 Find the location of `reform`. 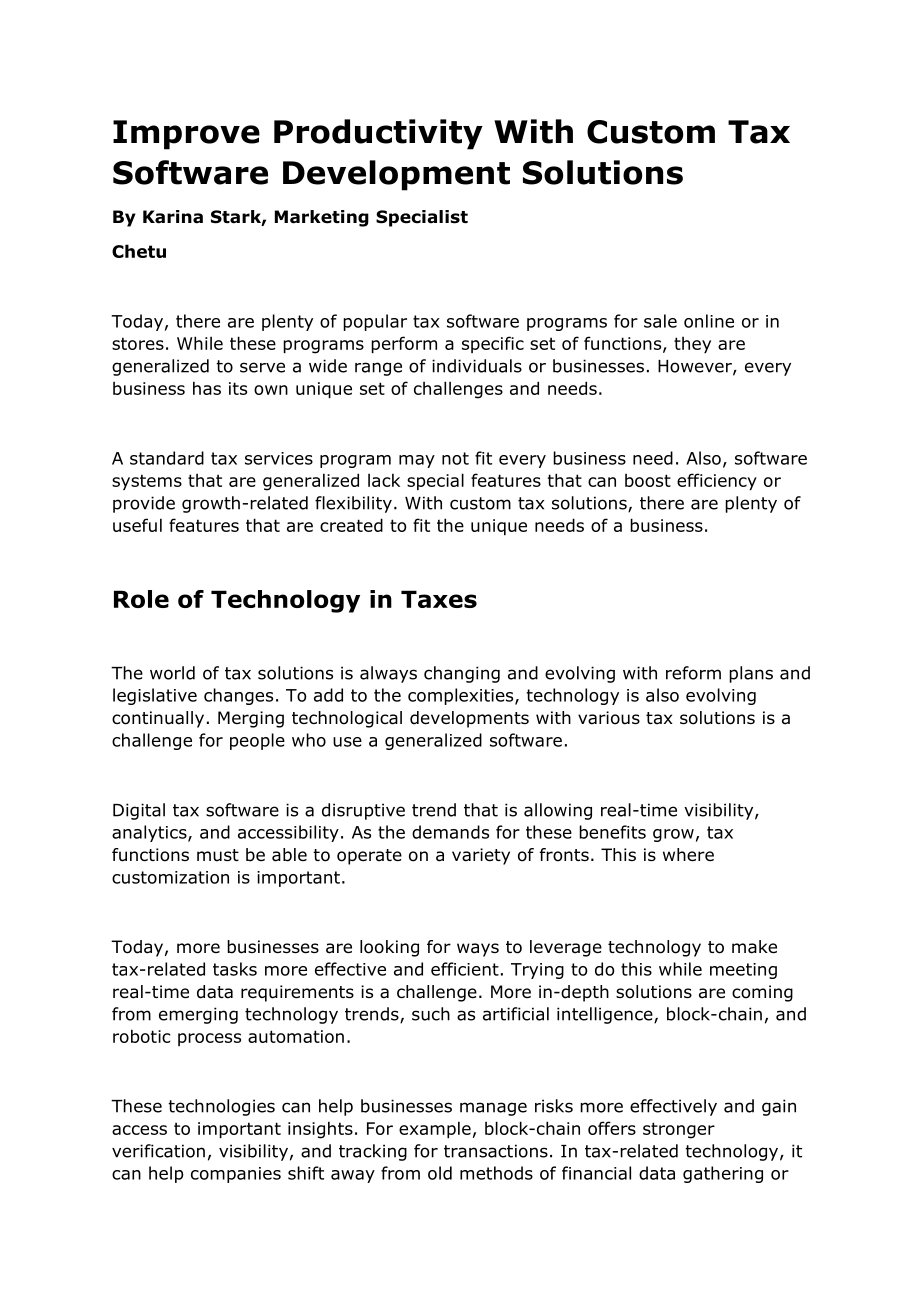

reform is located at coordinates (693, 673).
